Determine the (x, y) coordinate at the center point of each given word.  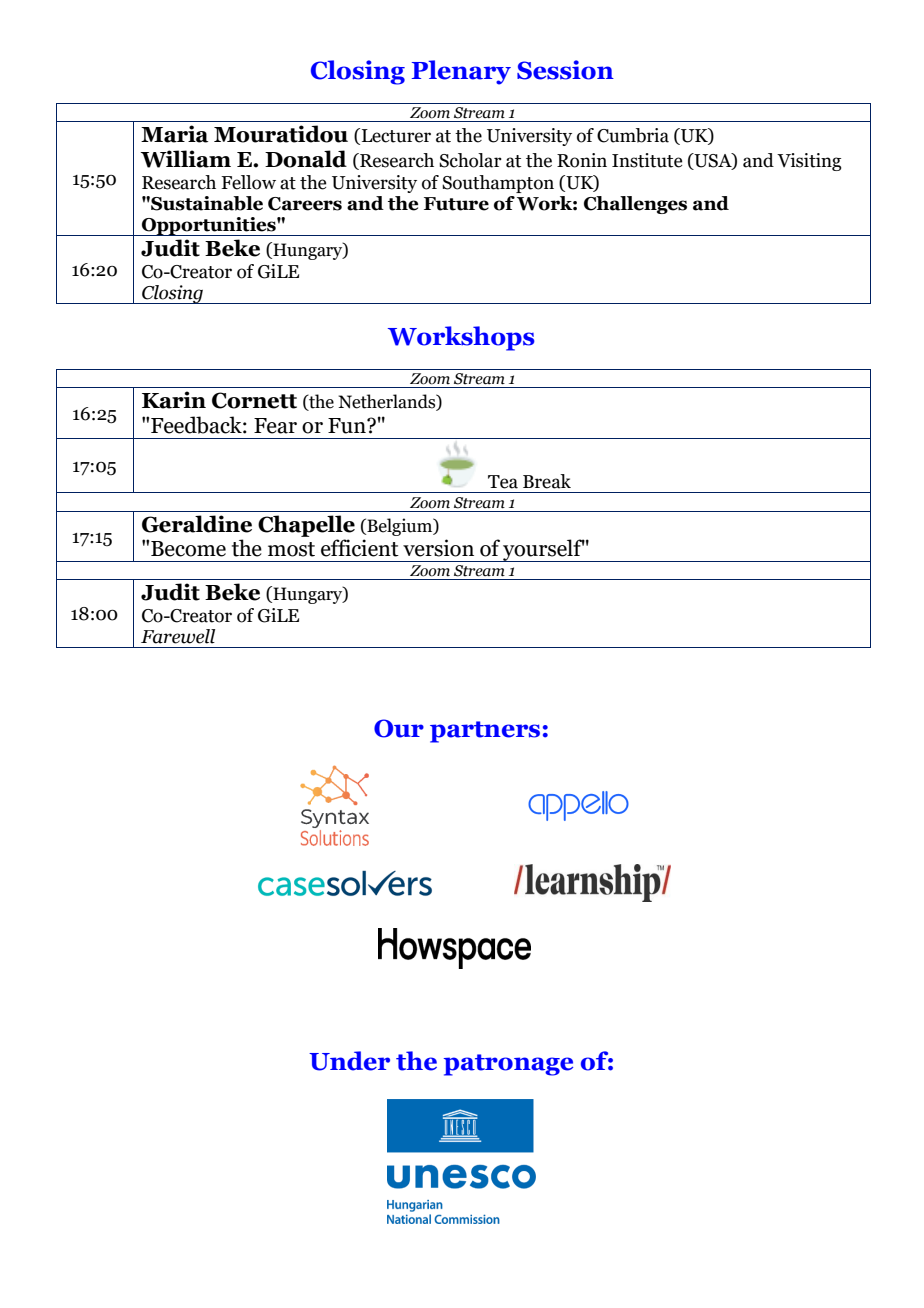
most (291, 549)
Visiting (809, 162)
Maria (174, 134)
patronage (508, 1065)
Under (349, 1061)
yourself (543, 550)
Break (547, 481)
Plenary (461, 72)
